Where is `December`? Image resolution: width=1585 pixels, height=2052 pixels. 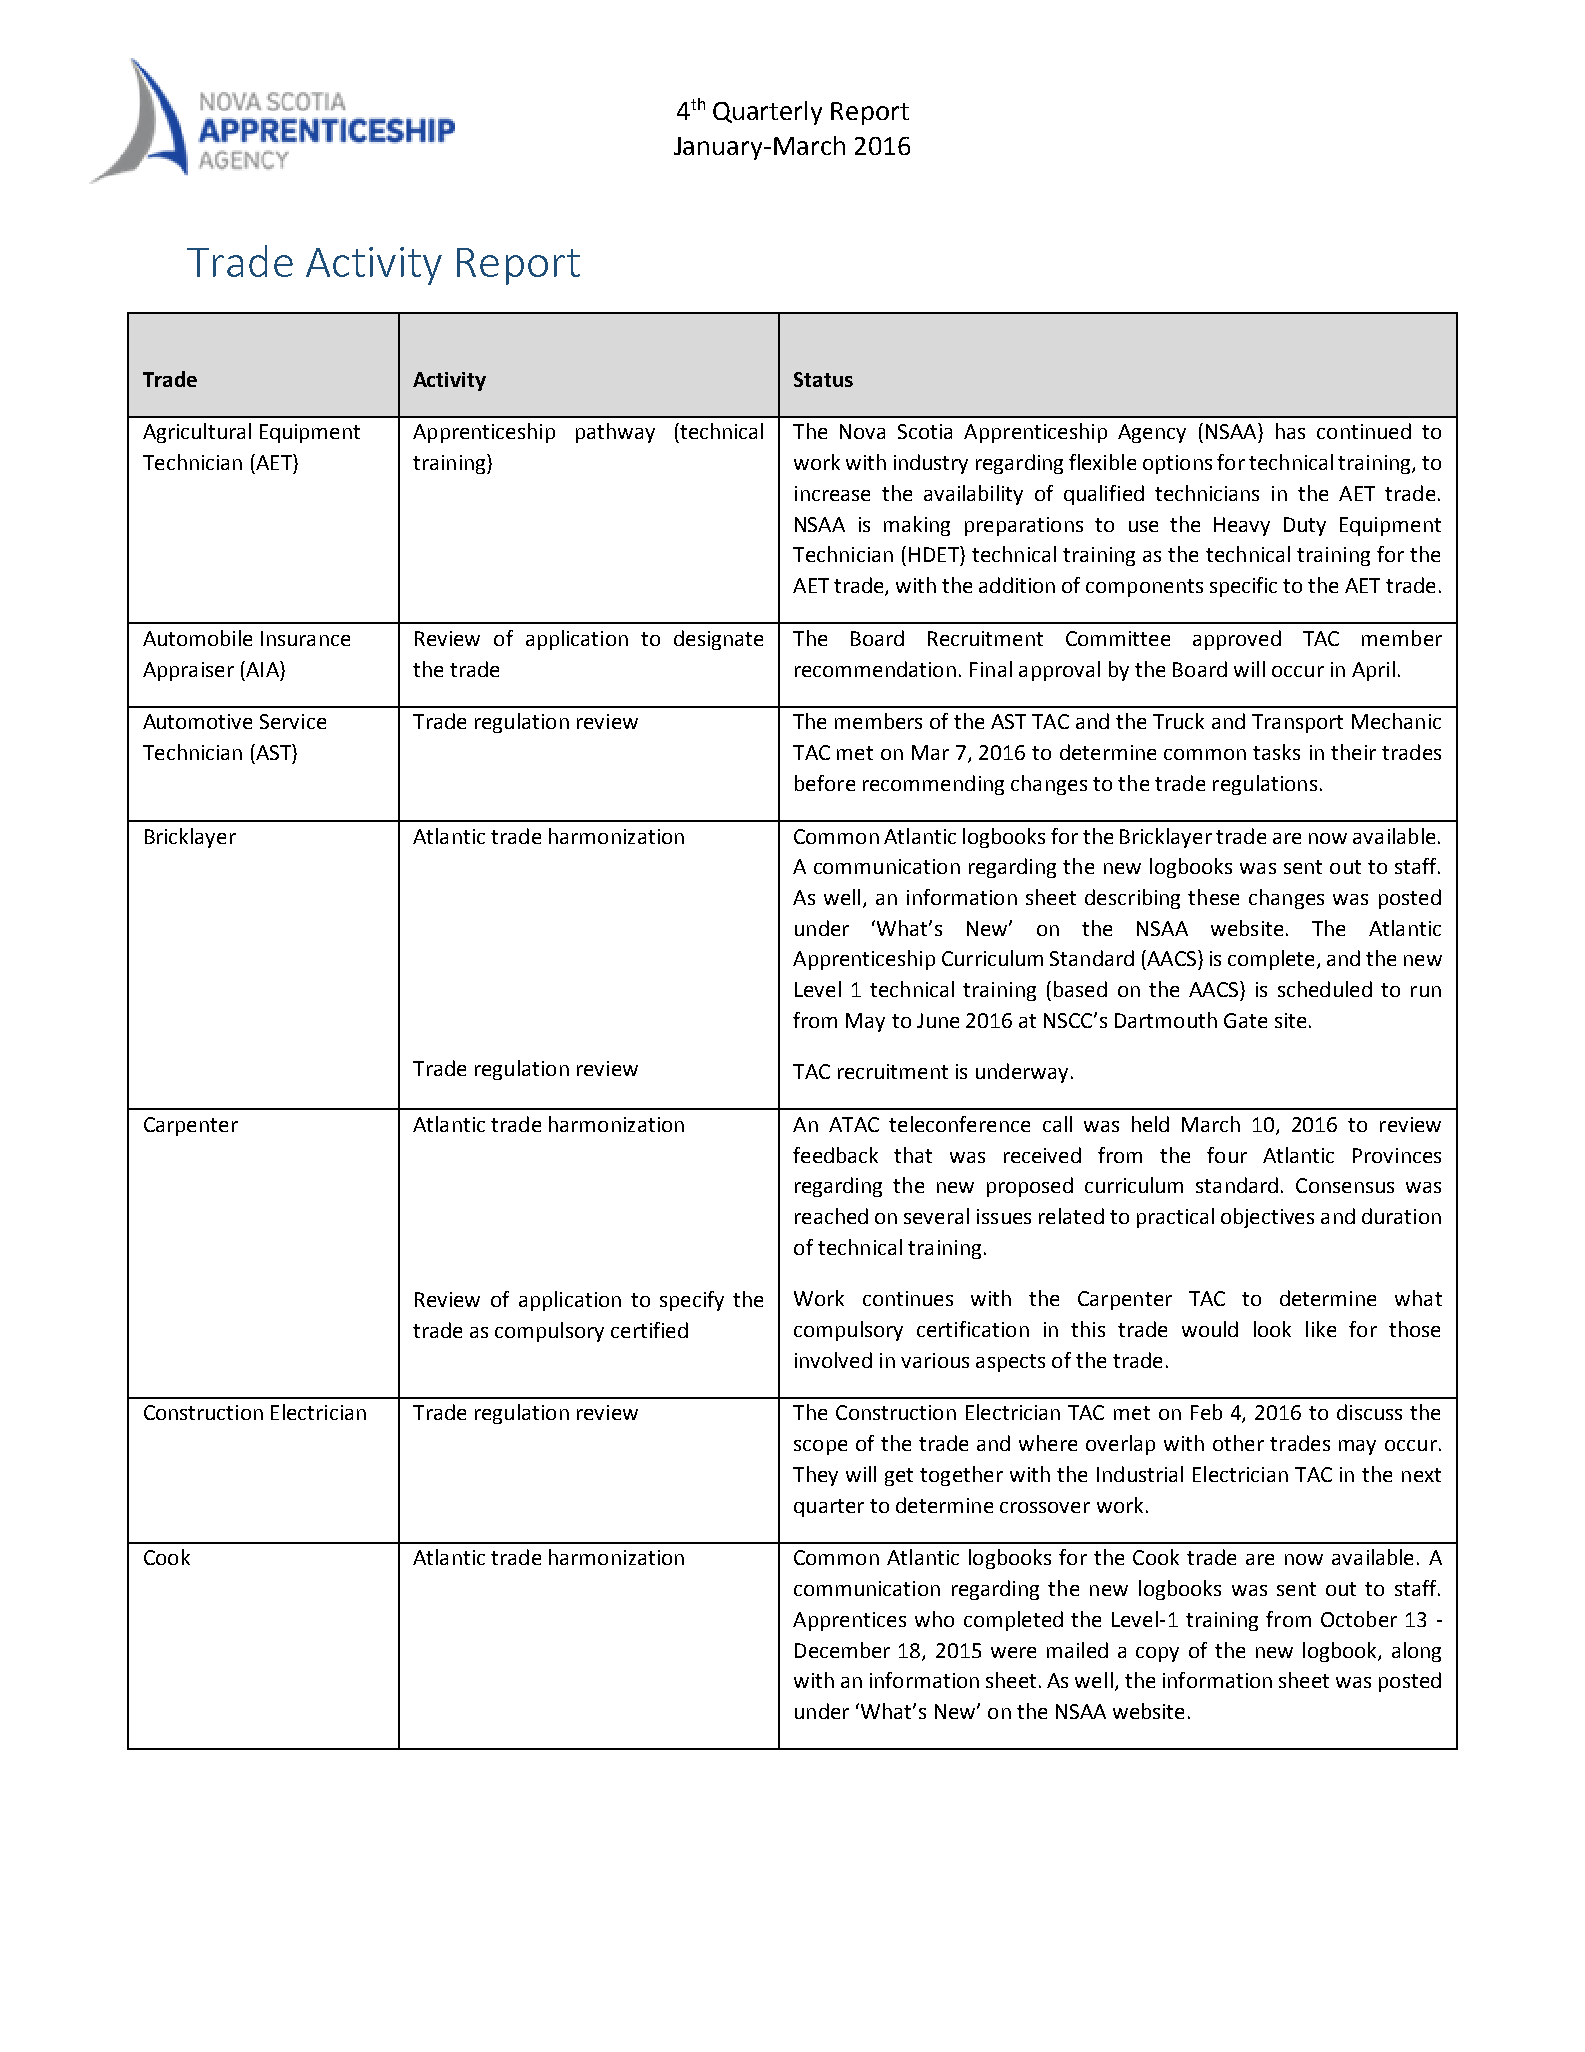
December is located at coordinates (842, 1650).
